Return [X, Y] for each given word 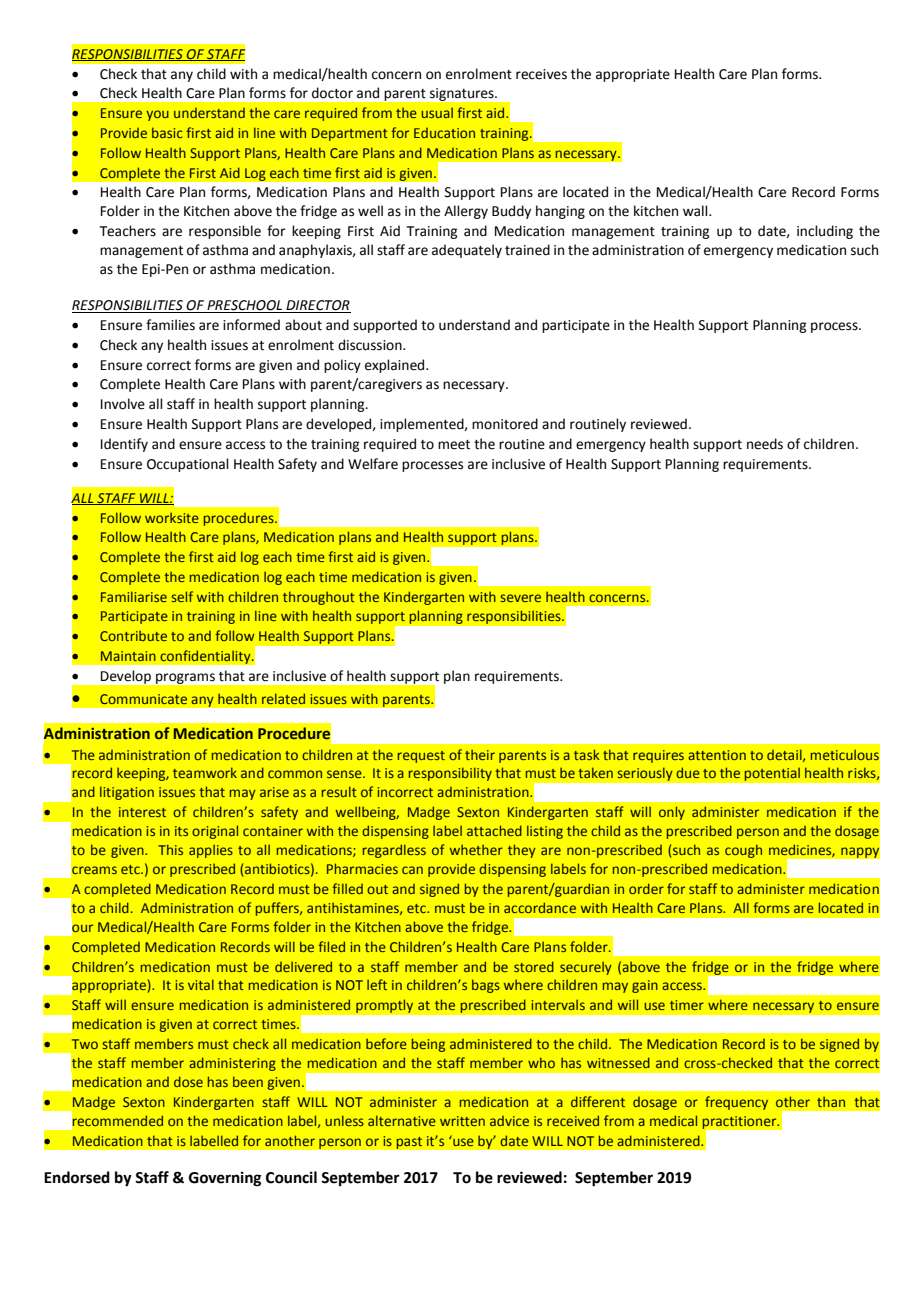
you [157, 115]
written [462, 1121]
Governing [225, 1179]
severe [520, 598]
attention [717, 755]
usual [437, 113]
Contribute [133, 636]
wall [696, 211]
